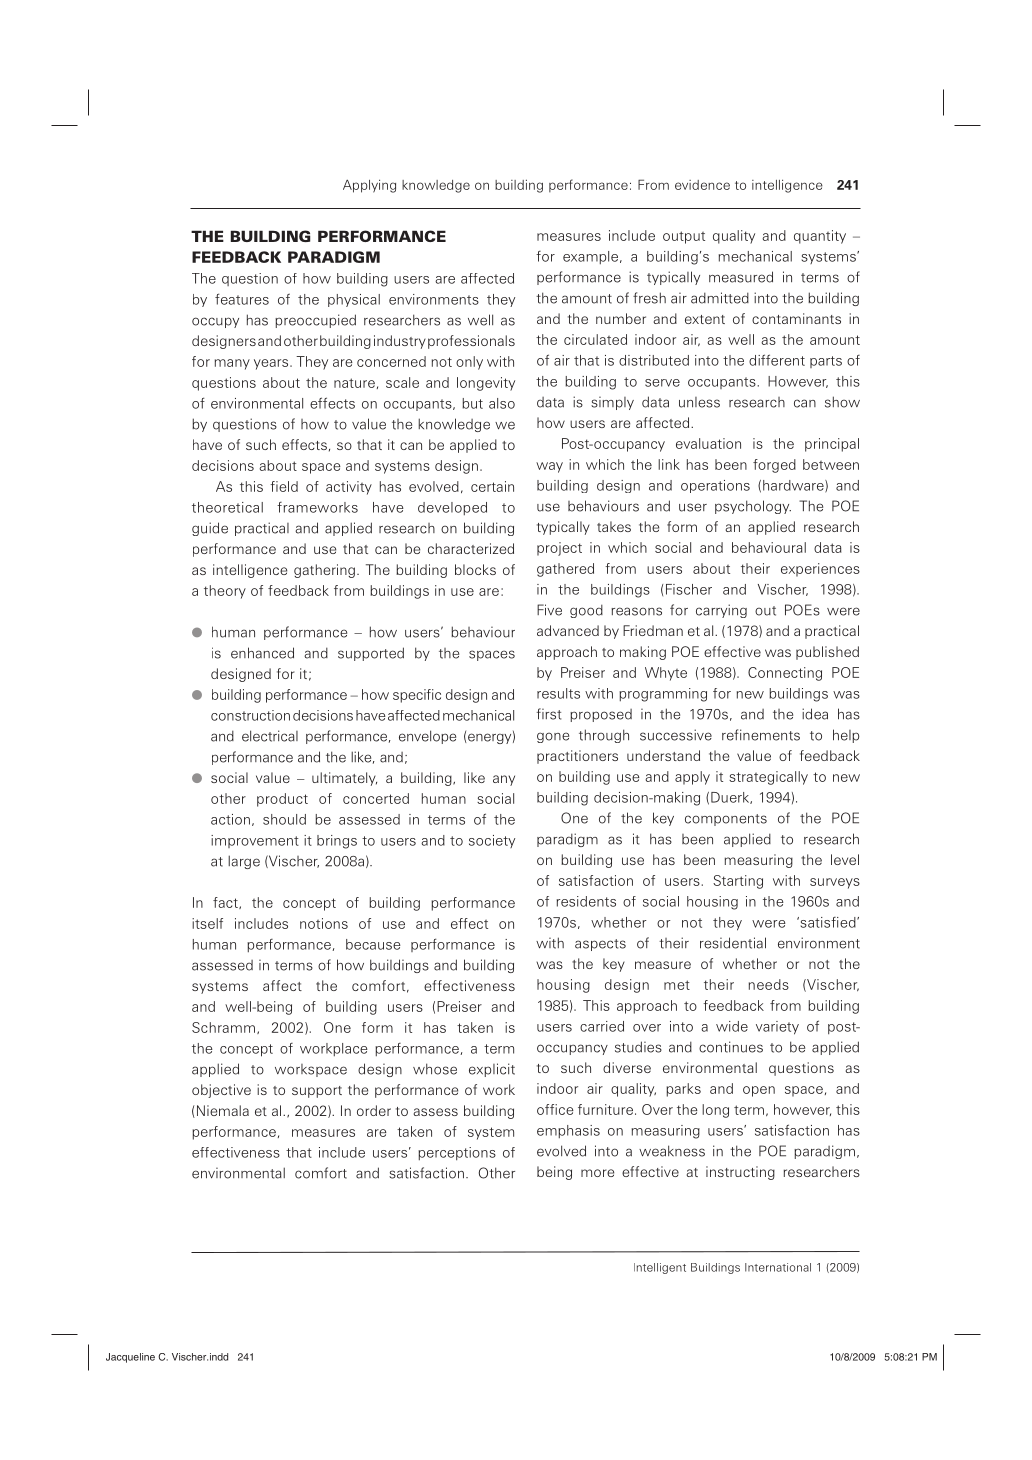 Image resolution: width=1032 pixels, height=1460 pixels. What do you see at coordinates (597, 1173) in the screenshot?
I see `more` at bounding box center [597, 1173].
